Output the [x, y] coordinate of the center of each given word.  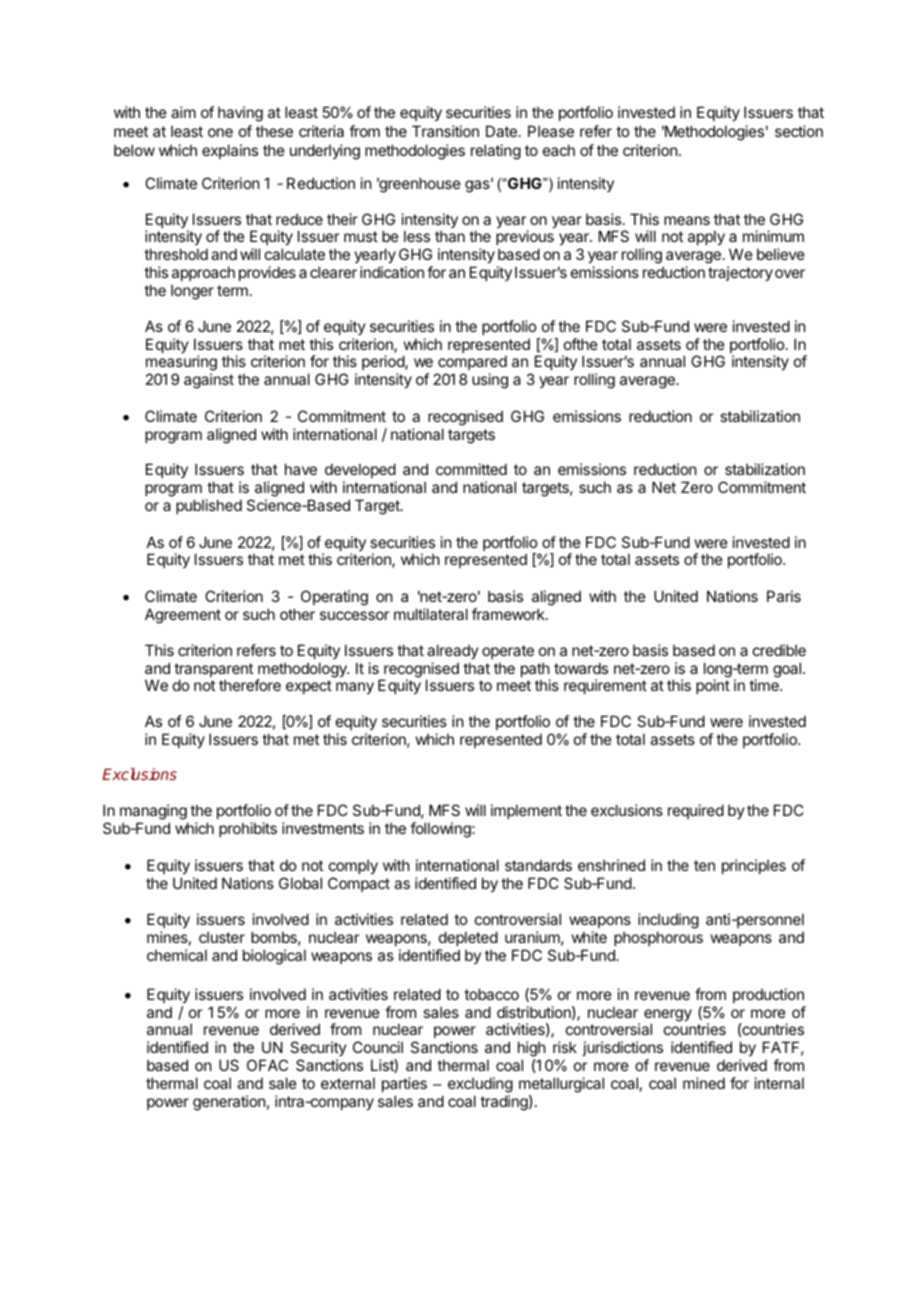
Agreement [183, 616]
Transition [445, 131]
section [799, 131]
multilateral [431, 614]
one [220, 132]
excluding [480, 1085]
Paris [784, 596]
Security [318, 1048]
